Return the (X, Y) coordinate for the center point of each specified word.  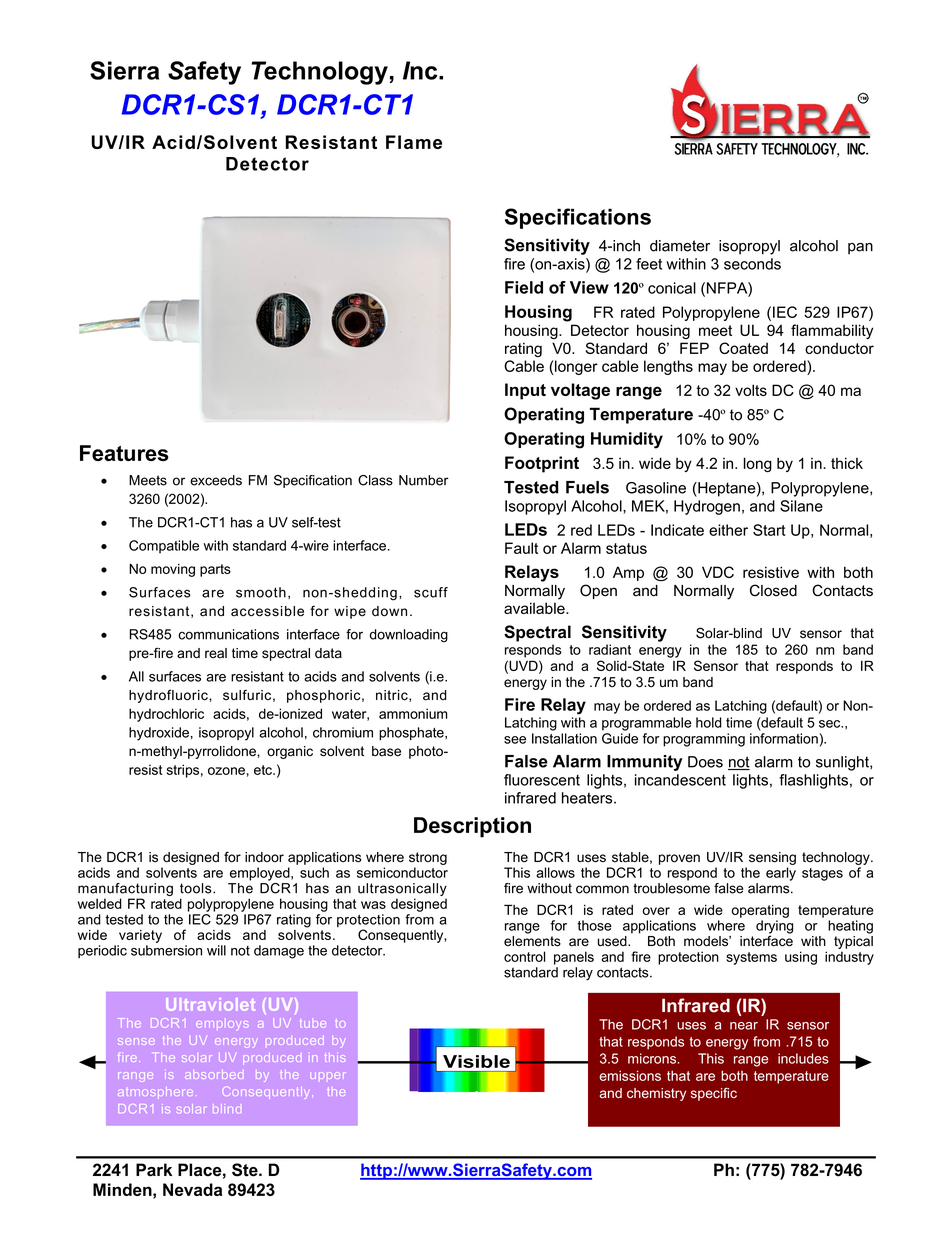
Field (524, 287)
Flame (414, 142)
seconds (752, 264)
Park (154, 1170)
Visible (476, 1061)
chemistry (656, 1094)
